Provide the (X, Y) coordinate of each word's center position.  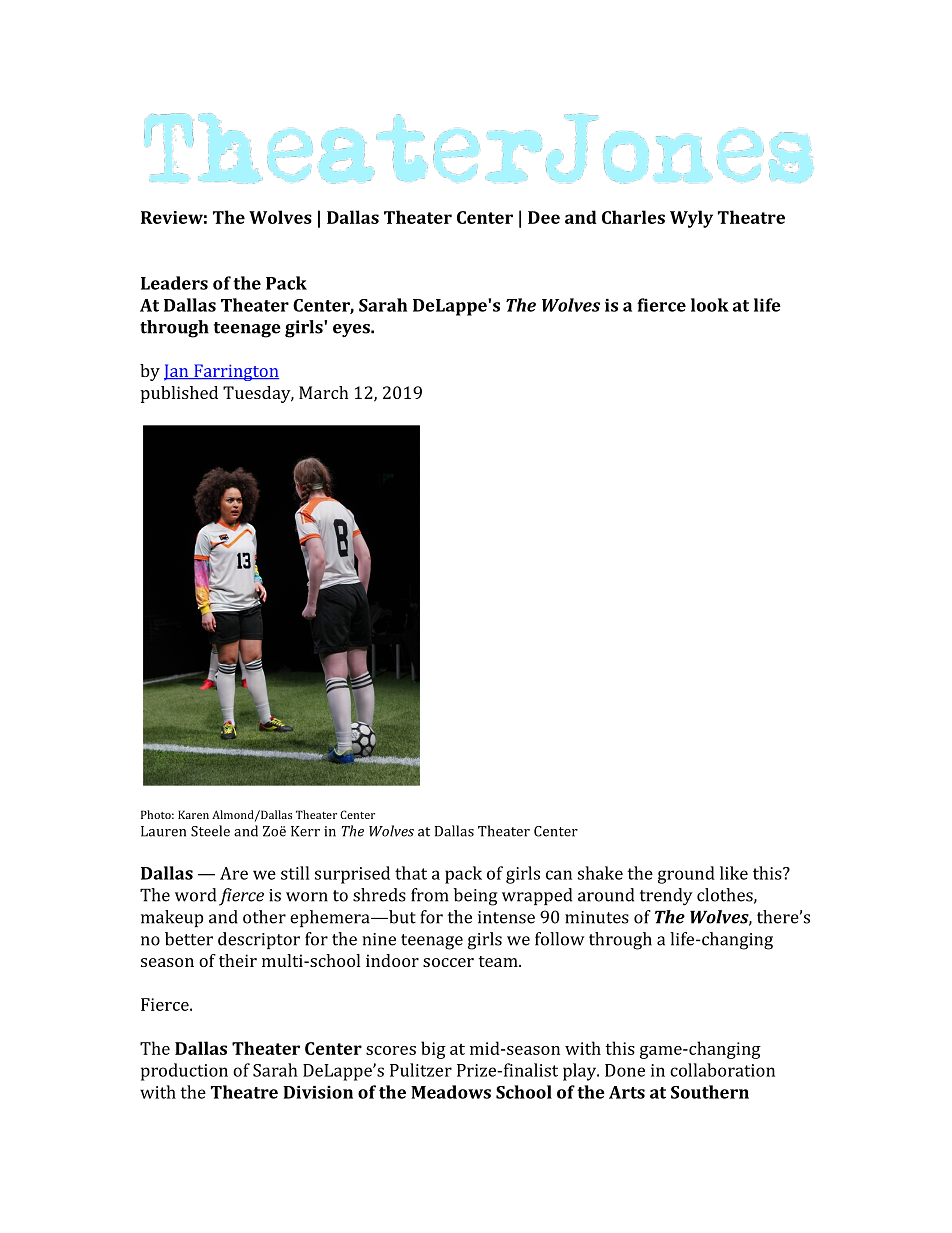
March (324, 392)
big (433, 1050)
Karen (193, 814)
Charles (633, 217)
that (411, 873)
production (184, 1072)
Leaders (174, 283)
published (179, 394)
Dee (544, 217)
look (710, 305)
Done (625, 1070)
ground (686, 875)
